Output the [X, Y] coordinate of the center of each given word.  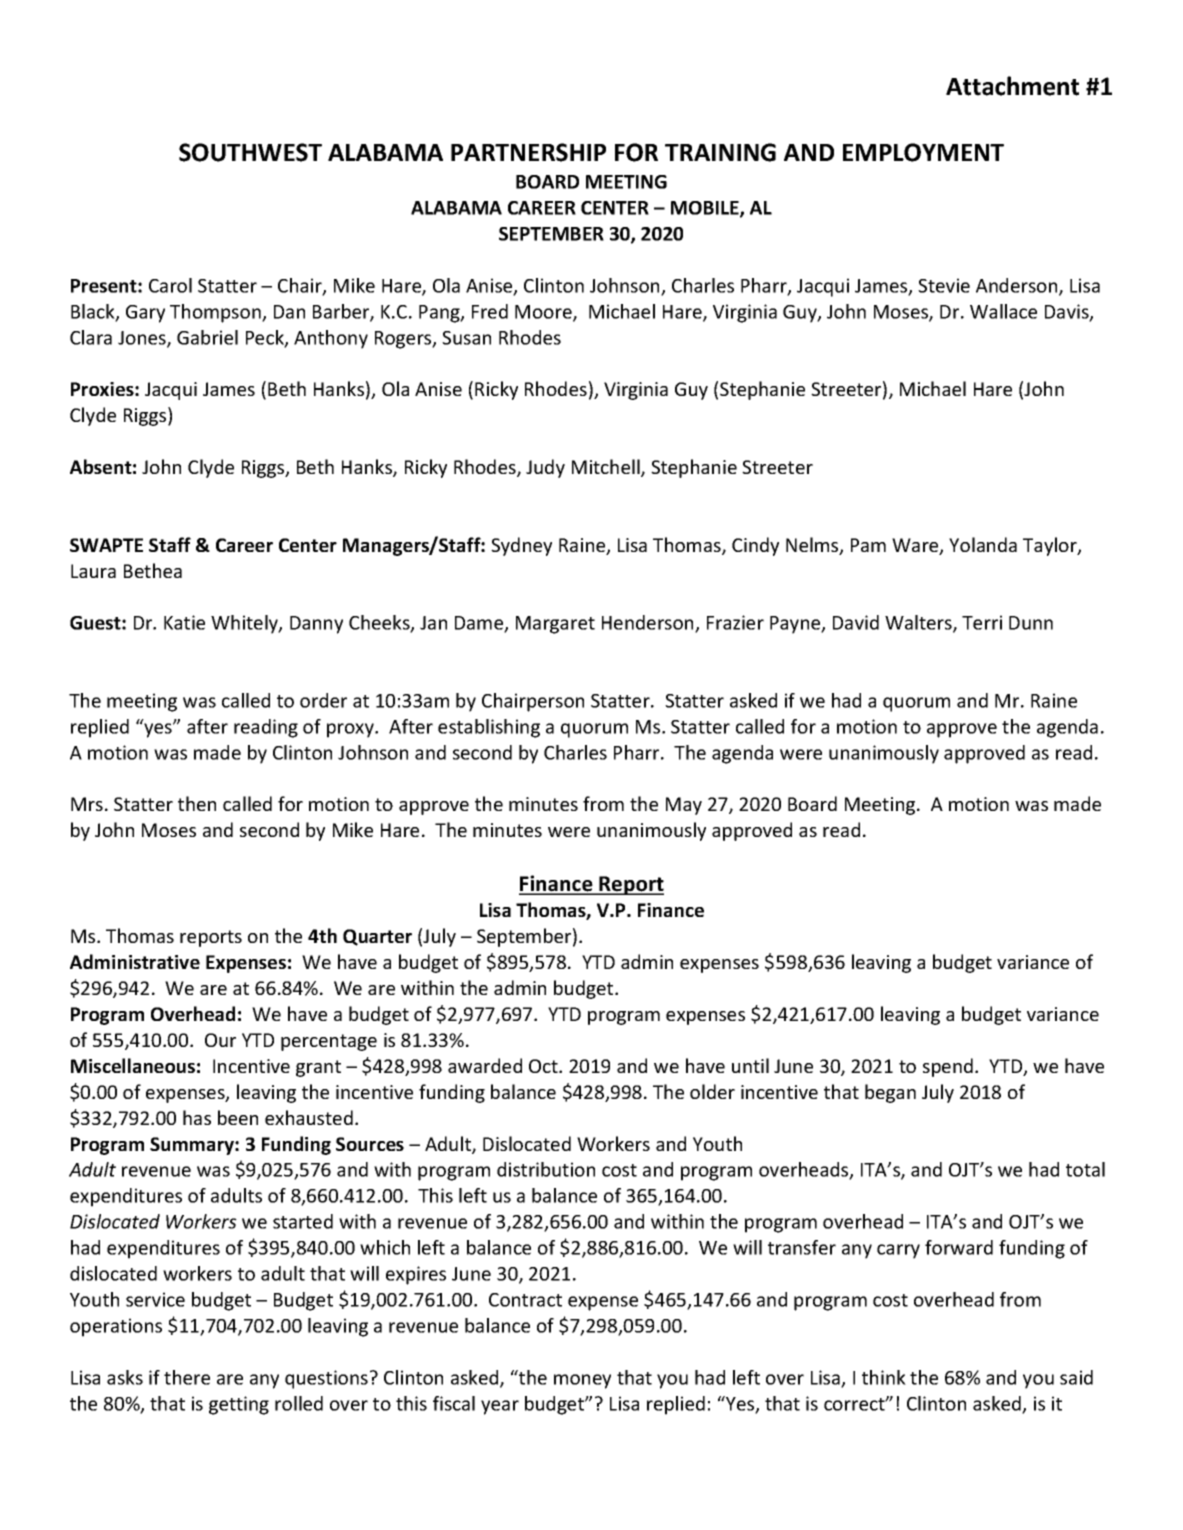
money [582, 1381]
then [197, 803]
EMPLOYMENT [923, 152]
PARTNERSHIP [528, 152]
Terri [982, 622]
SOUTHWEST [250, 152]
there [187, 1377]
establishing [489, 728]
